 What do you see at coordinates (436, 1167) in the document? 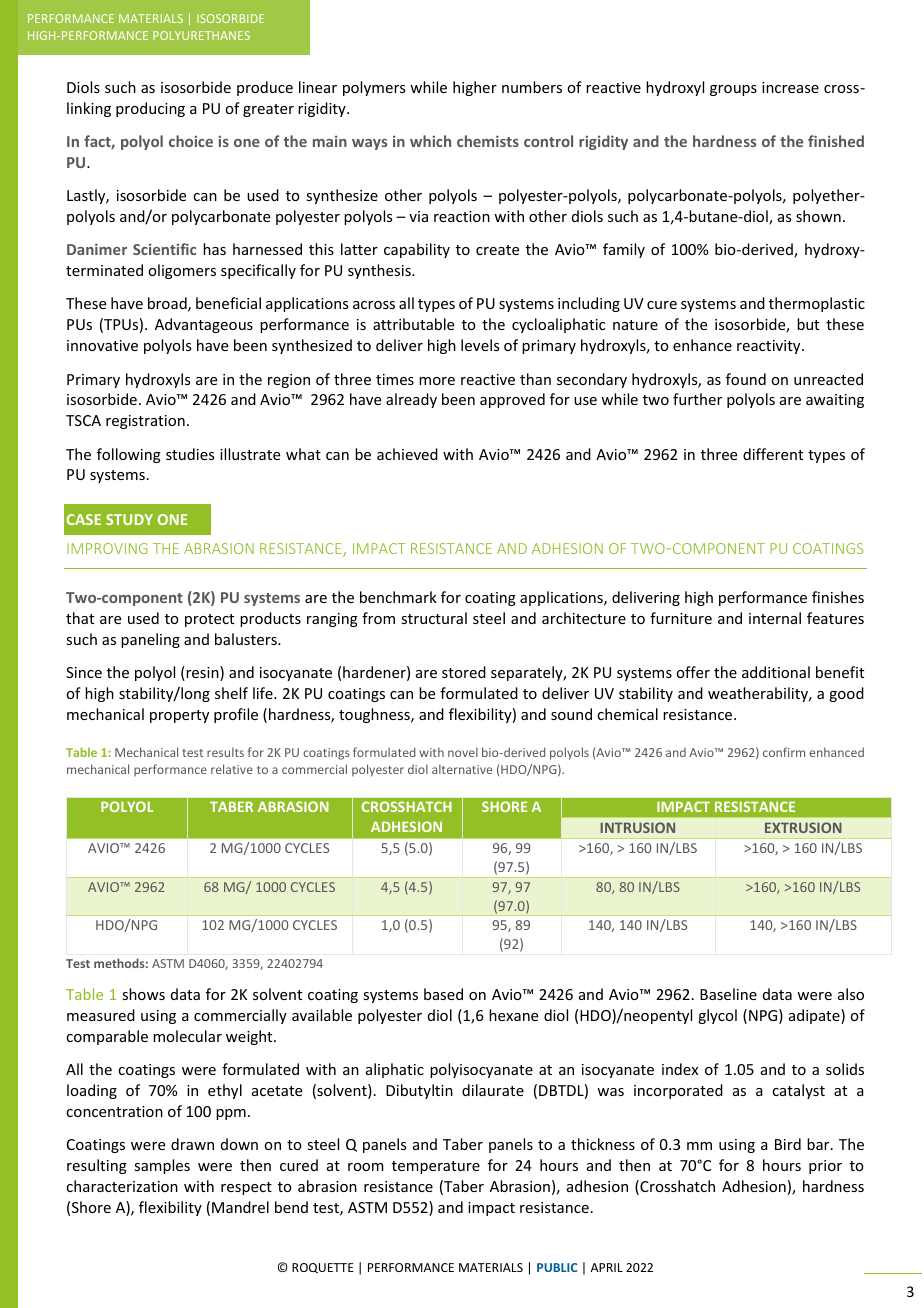
I see `temperature` at bounding box center [436, 1167].
